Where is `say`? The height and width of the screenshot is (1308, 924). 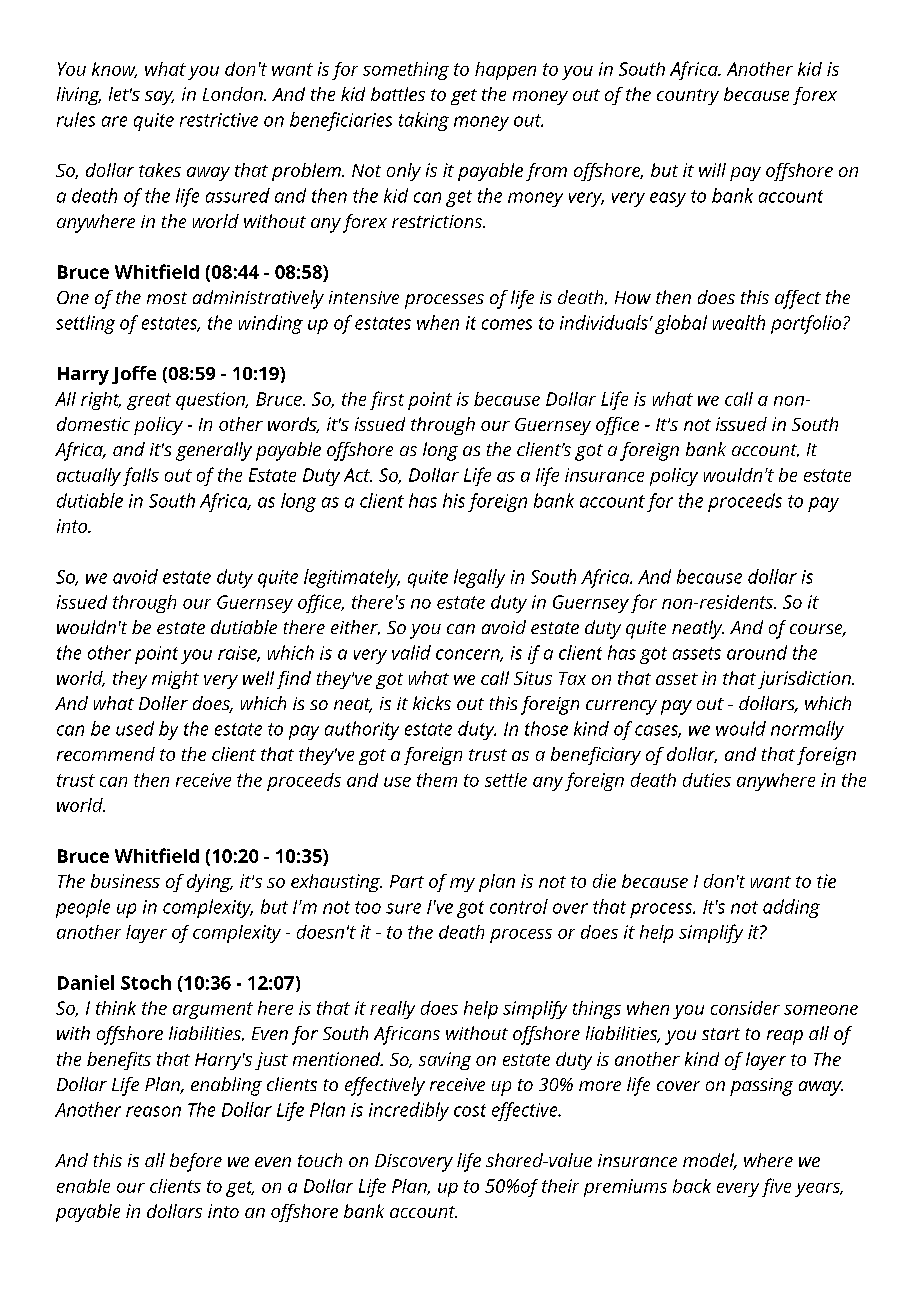 say is located at coordinates (159, 98).
